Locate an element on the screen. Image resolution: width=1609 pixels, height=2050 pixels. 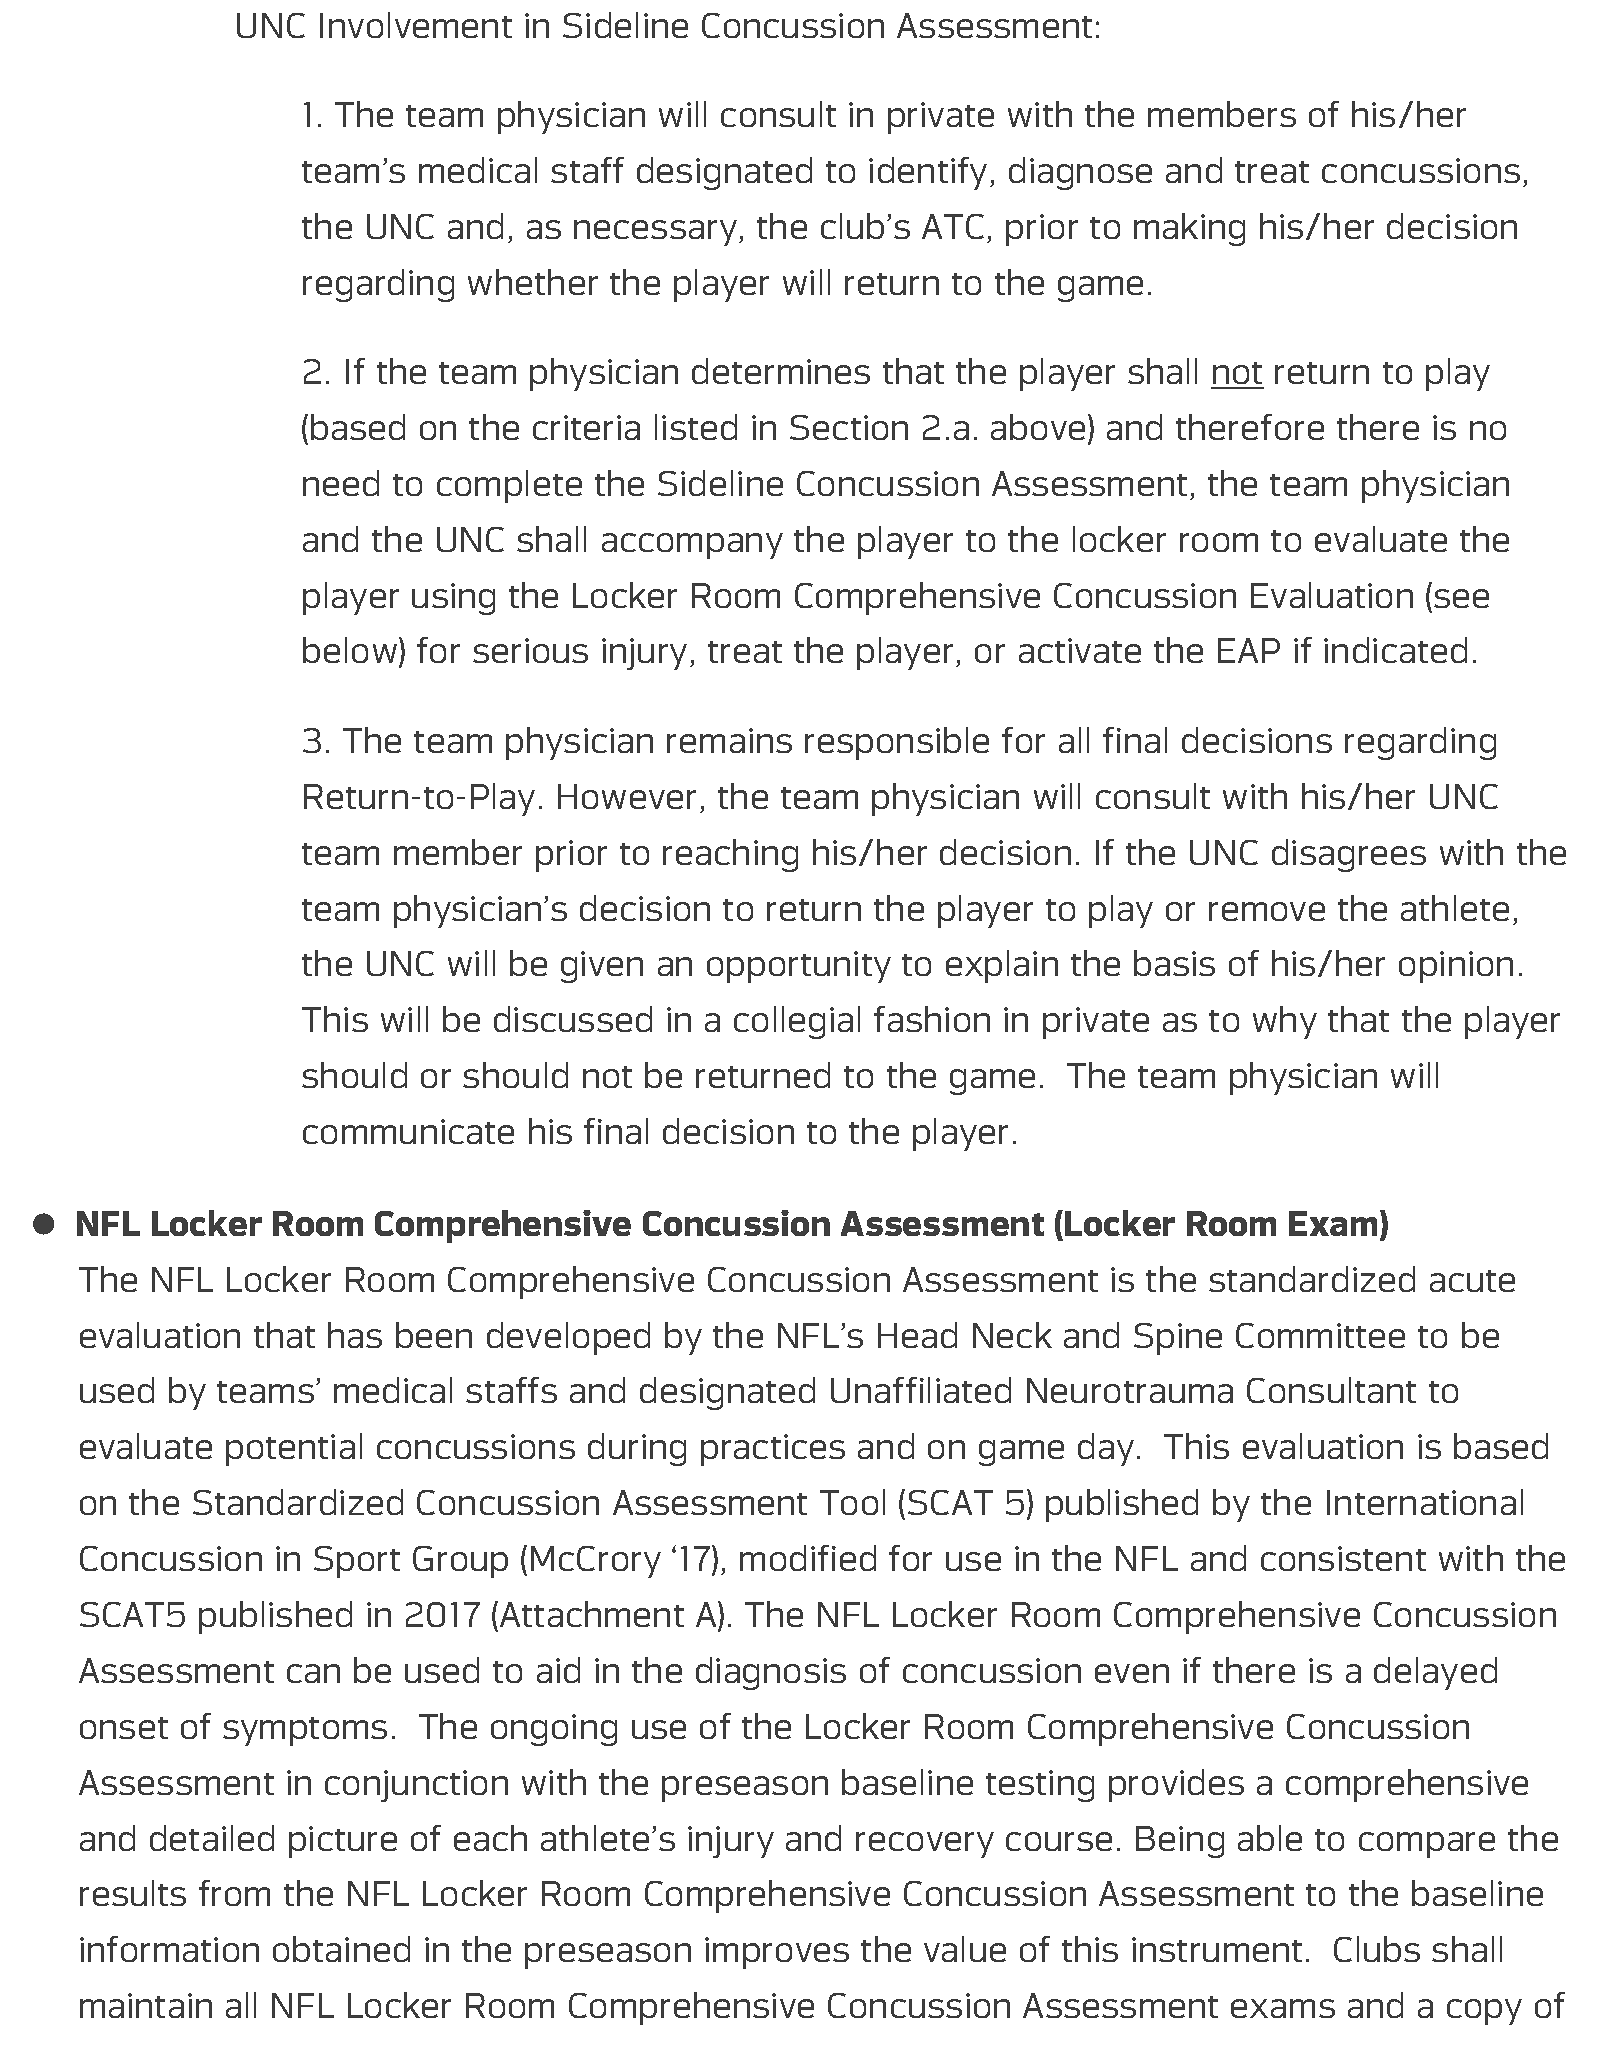
Involvement is located at coordinates (416, 25).
